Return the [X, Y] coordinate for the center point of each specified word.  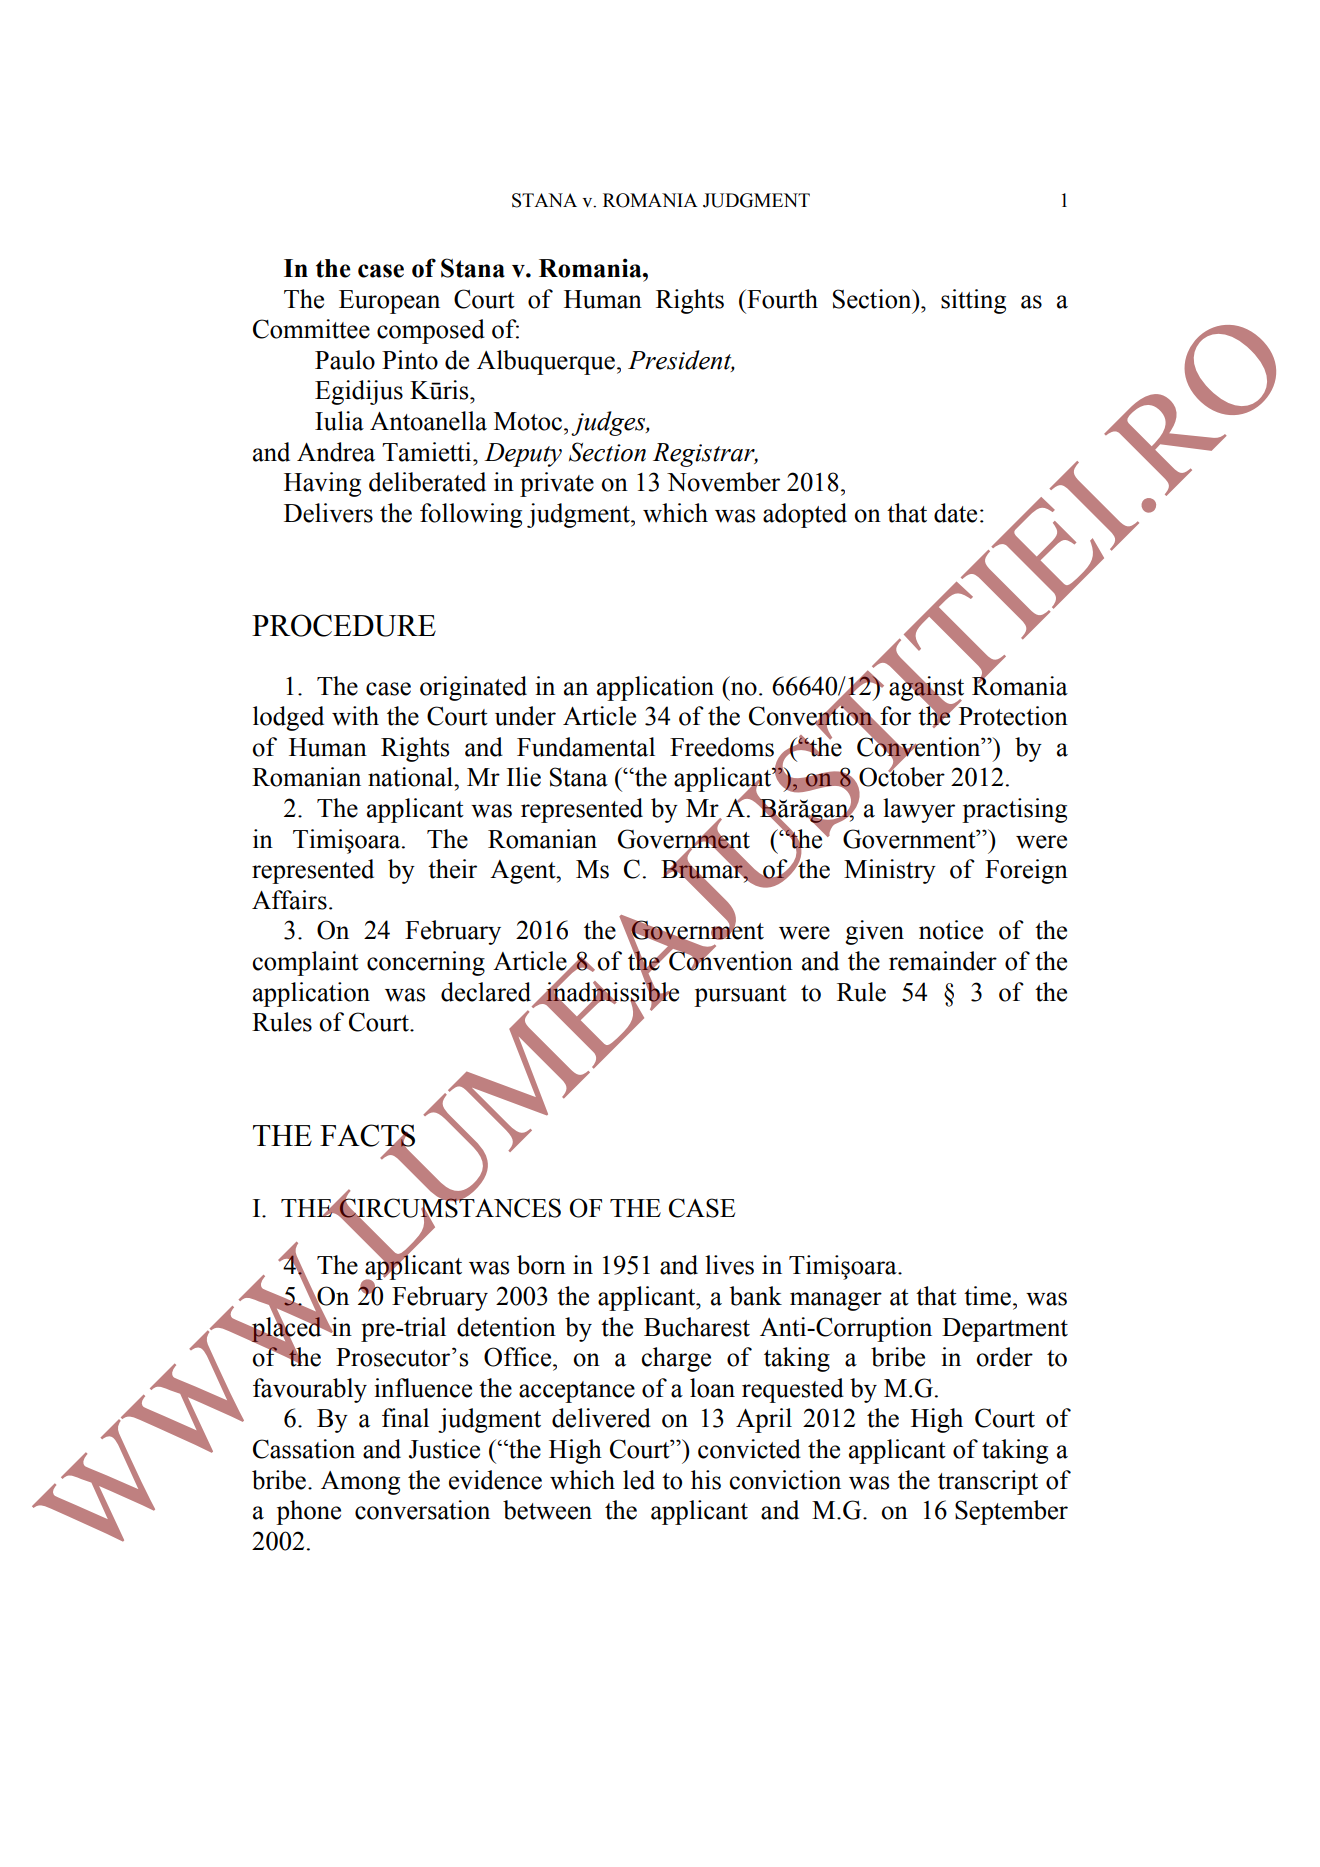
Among [360, 1483]
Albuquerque [546, 362]
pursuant [740, 996]
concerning [426, 963]
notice [951, 930]
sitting [973, 301]
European [389, 302]
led [639, 1480]
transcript [988, 1482]
